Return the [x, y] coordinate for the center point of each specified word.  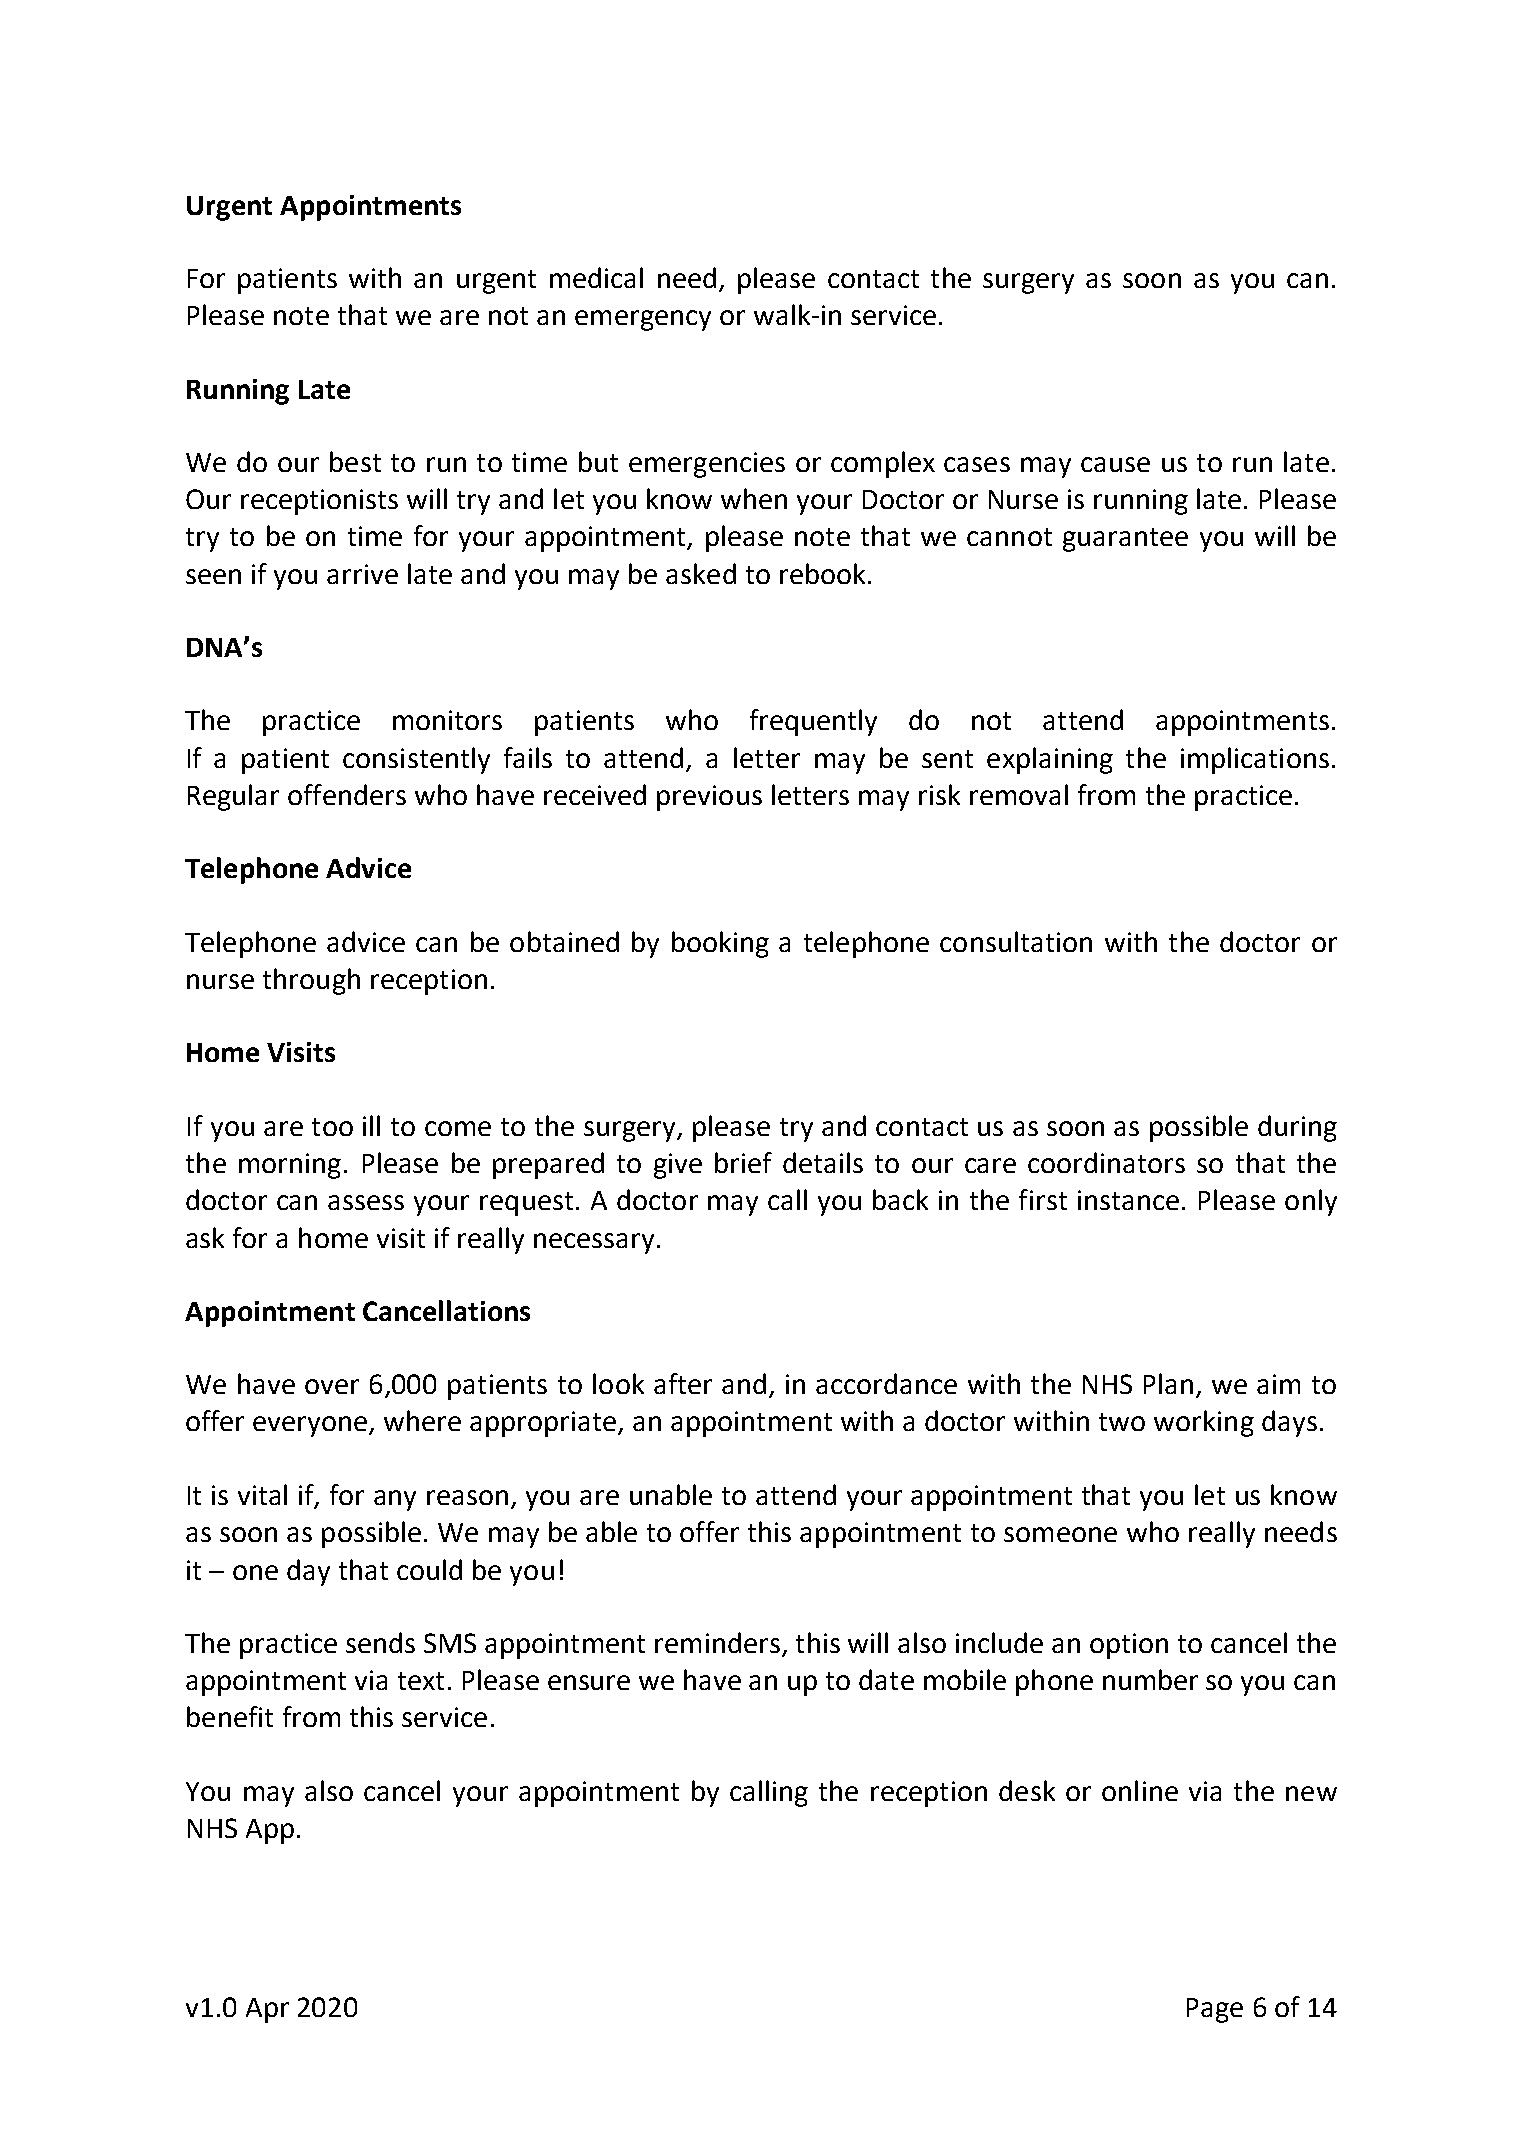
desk [1027, 1790]
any [395, 1500]
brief [743, 1162]
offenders [347, 794]
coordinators [1106, 1162]
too [332, 1127]
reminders [717, 1642]
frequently [813, 722]
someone [1060, 1534]
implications [1255, 760]
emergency [643, 320]
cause [1115, 464]
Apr [267, 2010]
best [355, 461]
